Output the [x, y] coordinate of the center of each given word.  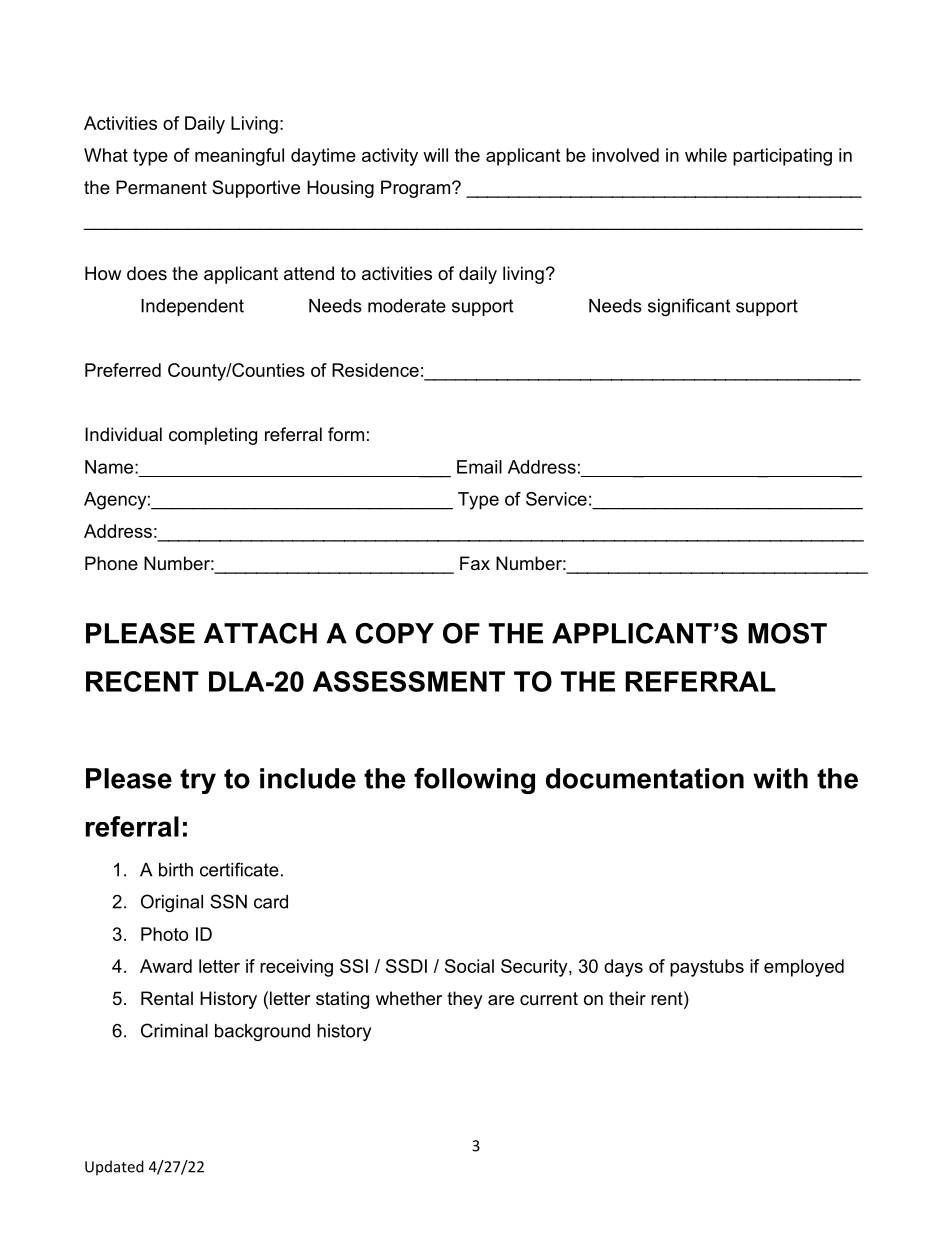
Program [417, 189]
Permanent [161, 187]
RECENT [142, 681]
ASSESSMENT [409, 681]
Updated [114, 1168]
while [706, 155]
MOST [787, 633]
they [465, 1000]
